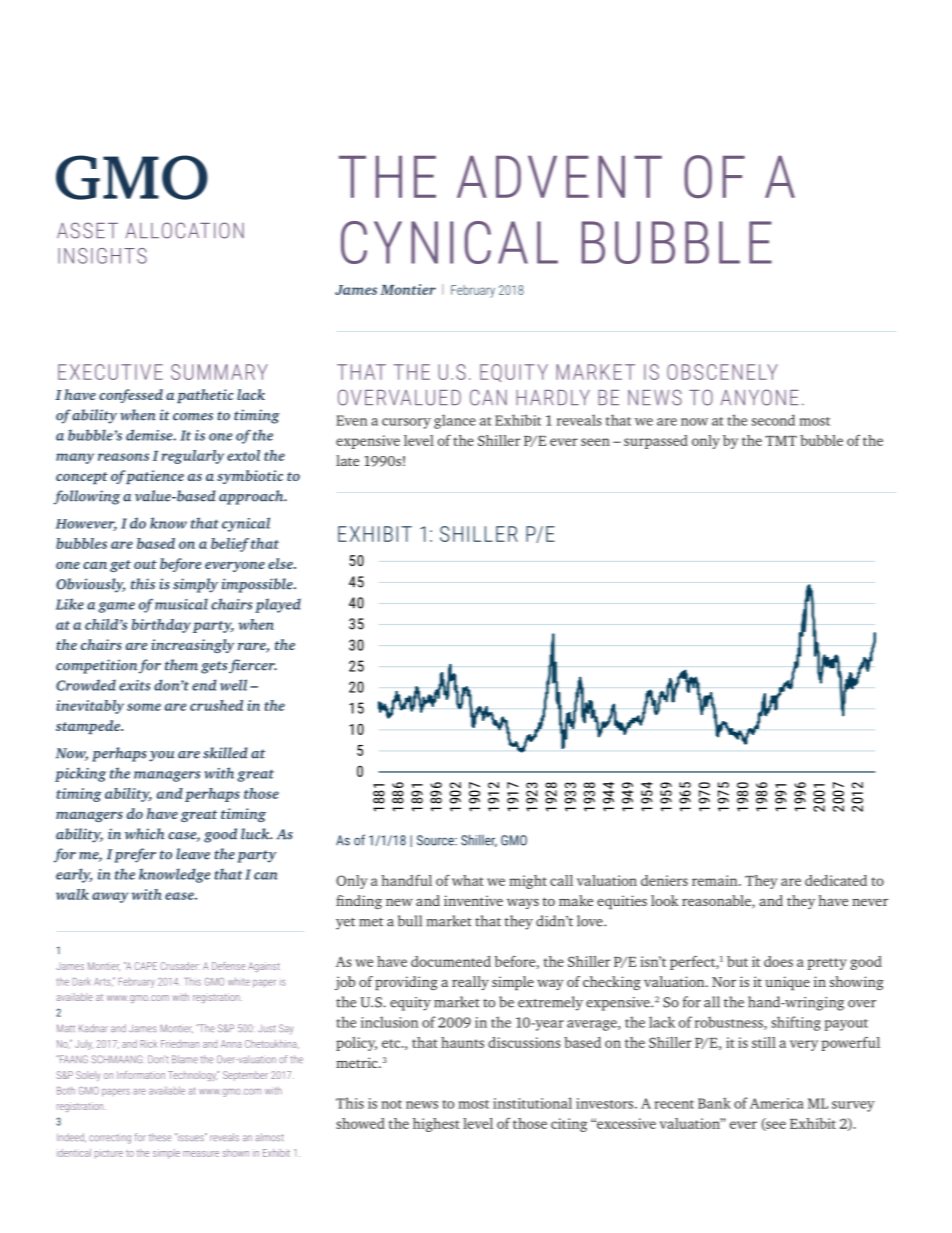 The image size is (952, 1233). I want to click on remain, so click(716, 880).
